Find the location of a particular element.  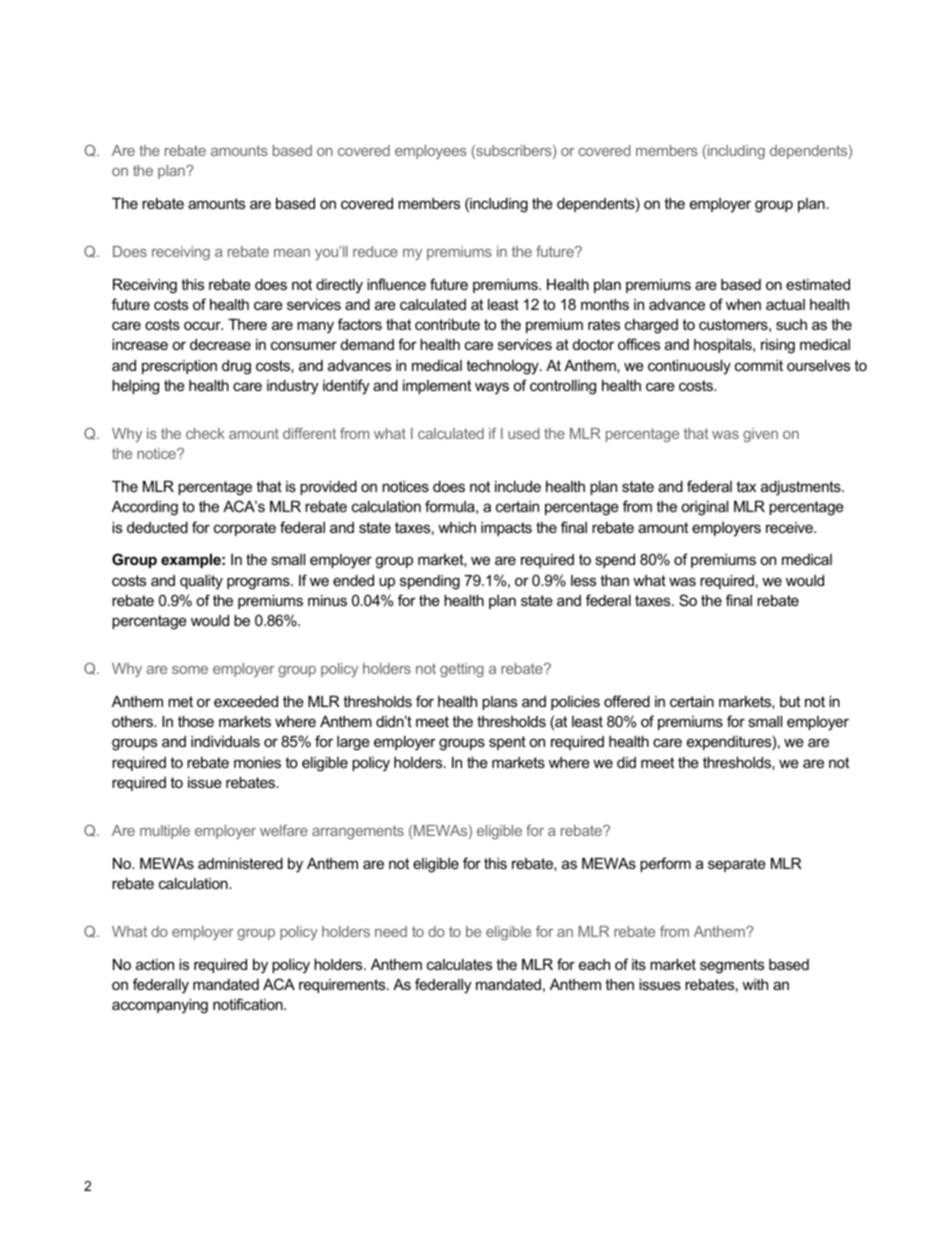

arrangements is located at coordinates (358, 832).
